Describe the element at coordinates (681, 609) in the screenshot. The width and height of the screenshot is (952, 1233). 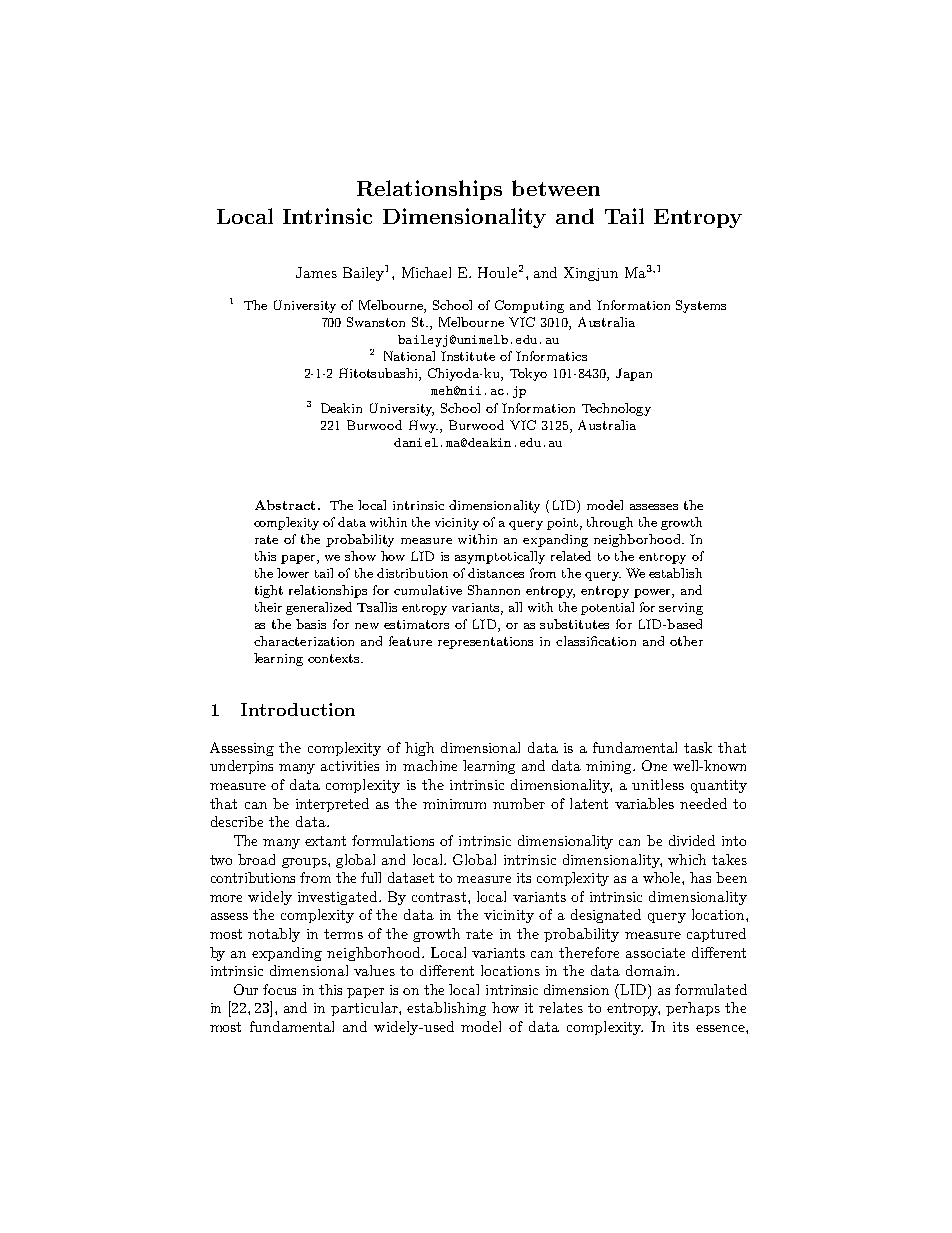
I see `serving` at that location.
